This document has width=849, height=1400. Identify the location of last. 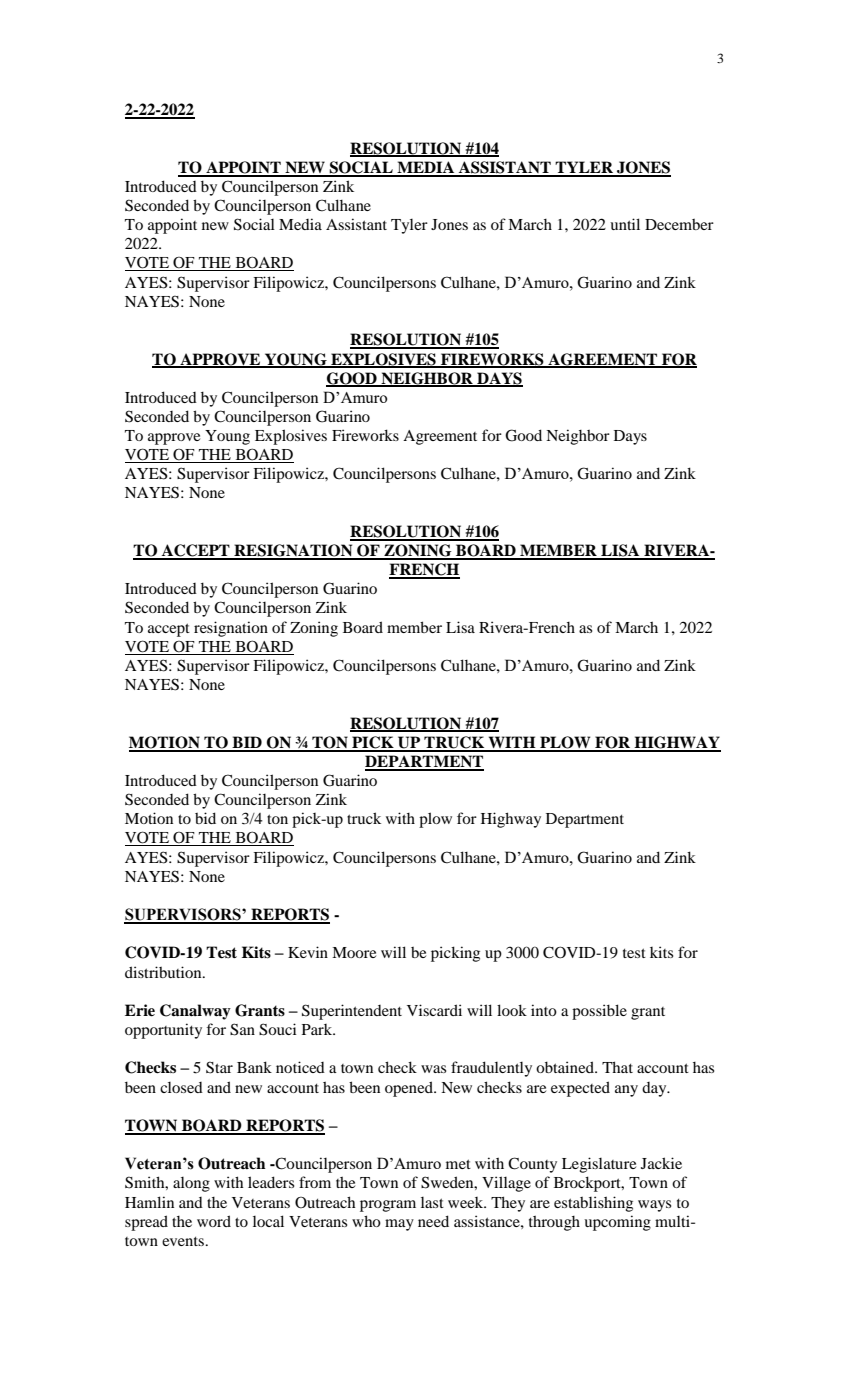
(432, 1202).
